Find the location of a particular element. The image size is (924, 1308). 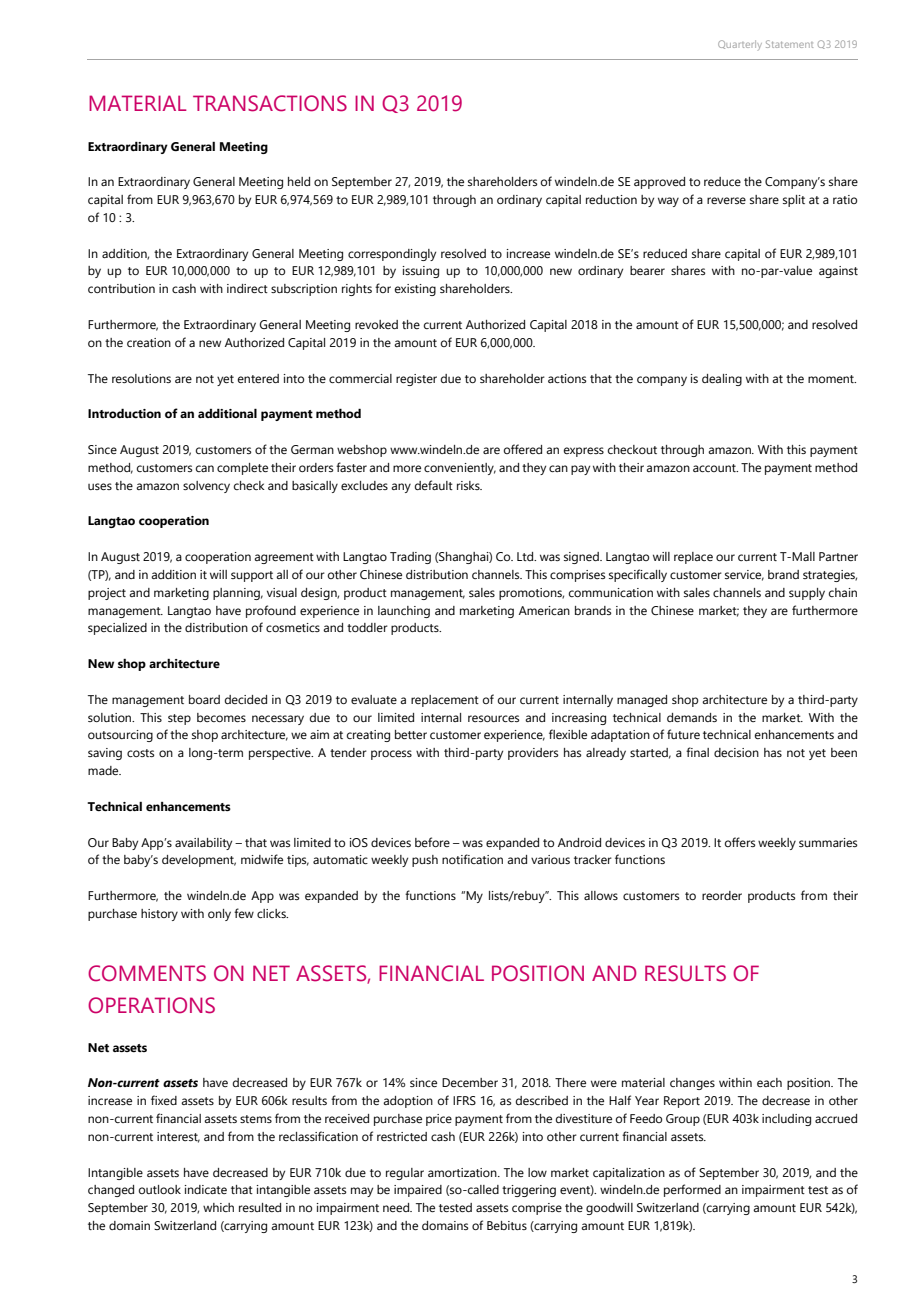

before is located at coordinates (432, 842).
